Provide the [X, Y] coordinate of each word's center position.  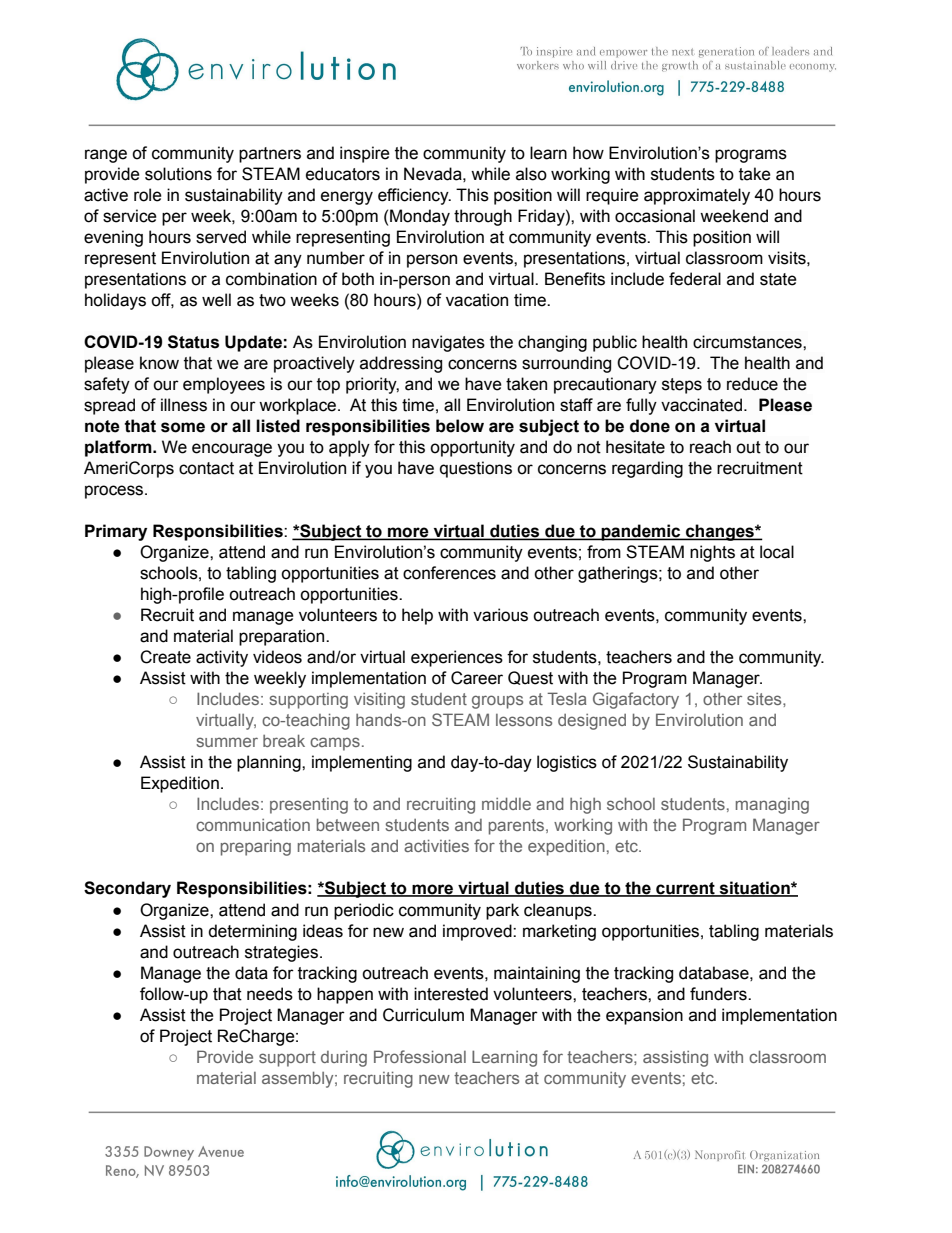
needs [270, 994]
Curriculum [423, 1015]
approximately [697, 196]
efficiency [414, 196]
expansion [644, 1016]
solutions [178, 174]
